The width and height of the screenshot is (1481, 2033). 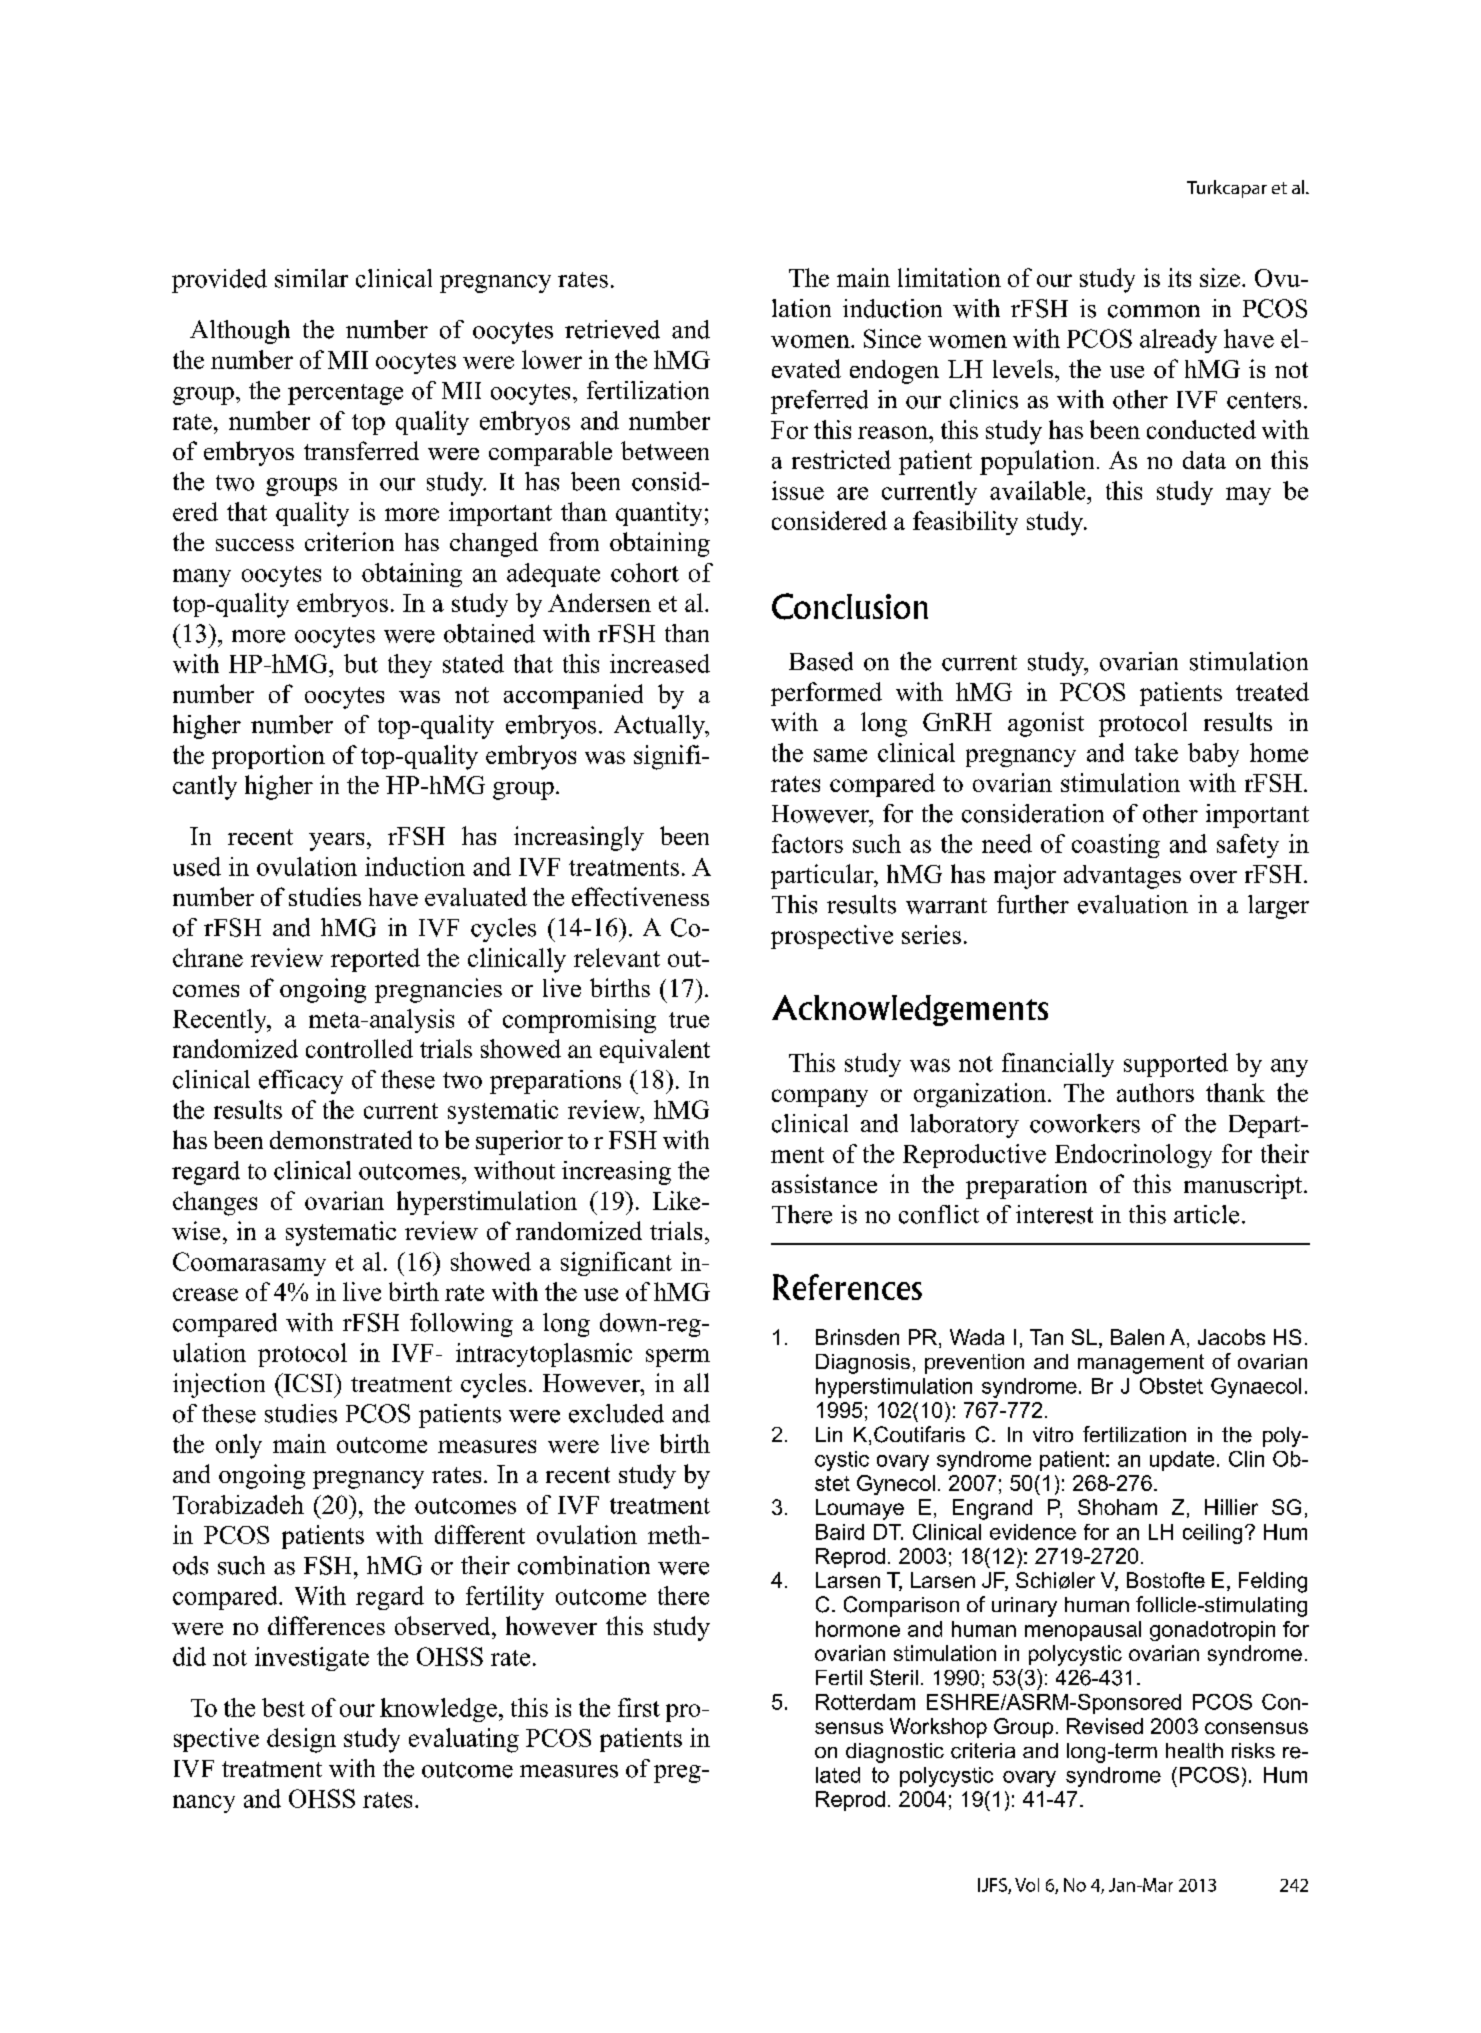 What do you see at coordinates (612, 329) in the screenshot?
I see `retrieved` at bounding box center [612, 329].
